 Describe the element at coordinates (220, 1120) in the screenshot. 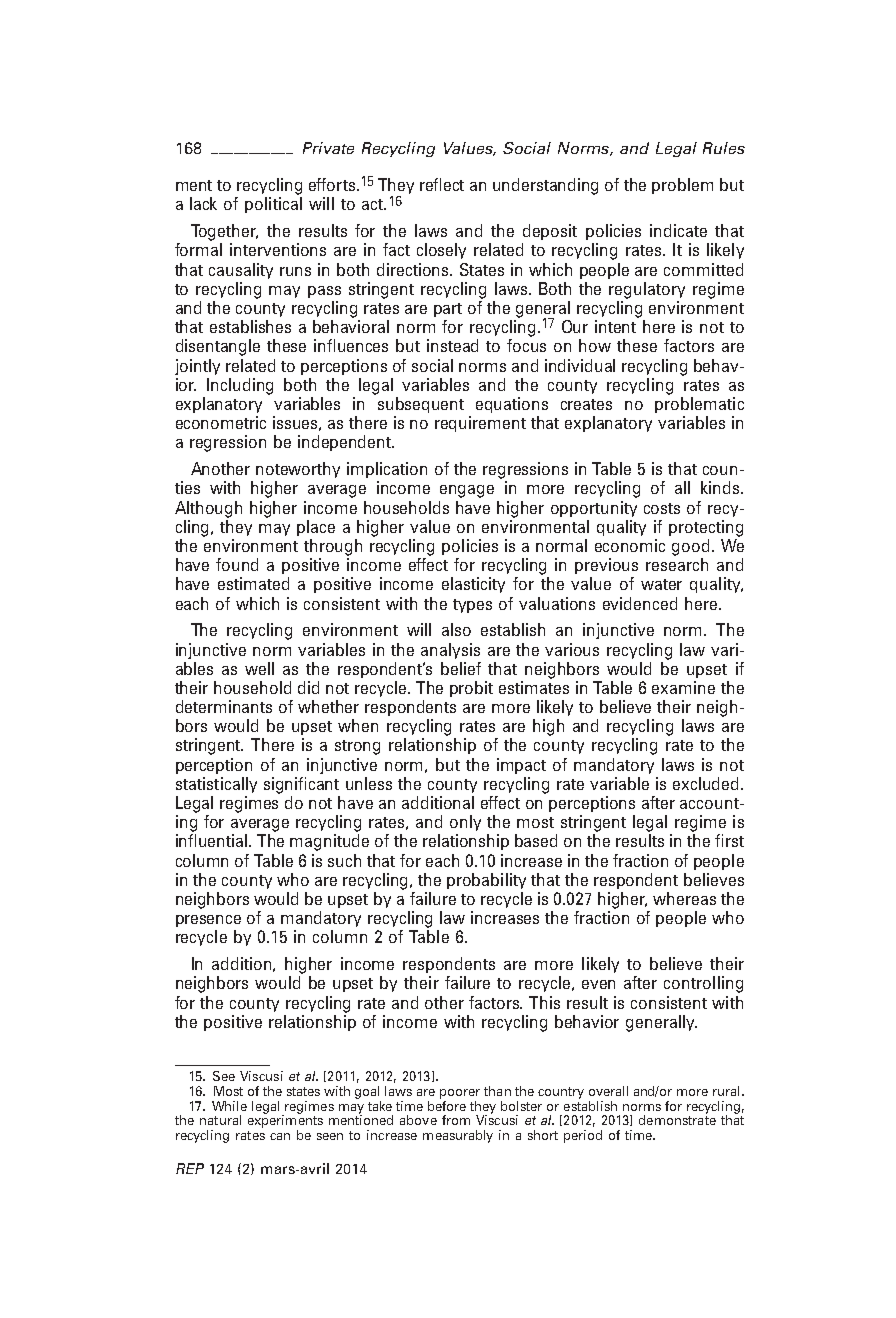

I see `natural` at that location.
